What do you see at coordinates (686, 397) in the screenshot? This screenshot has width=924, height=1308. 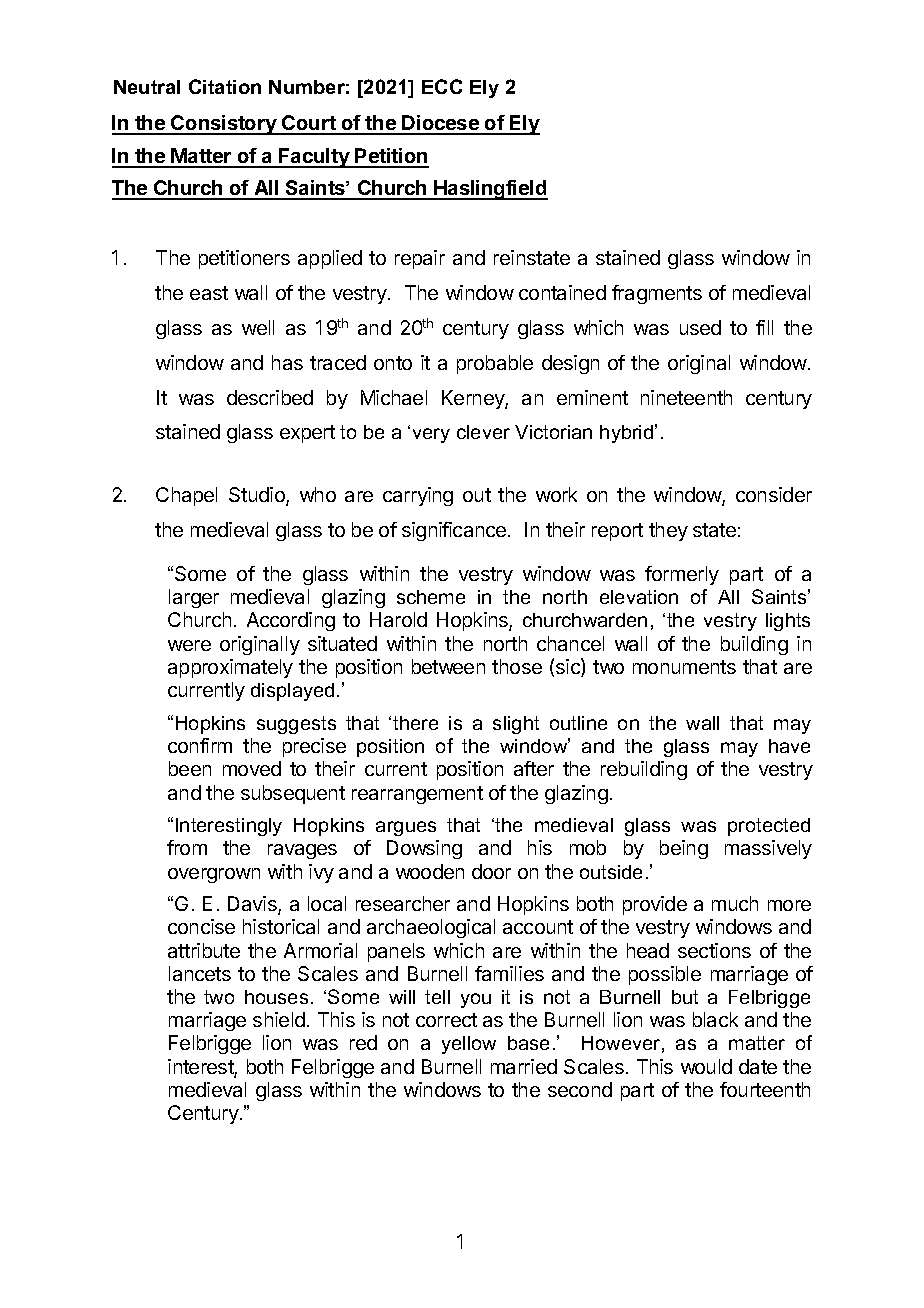 I see `nineteenth` at bounding box center [686, 397].
